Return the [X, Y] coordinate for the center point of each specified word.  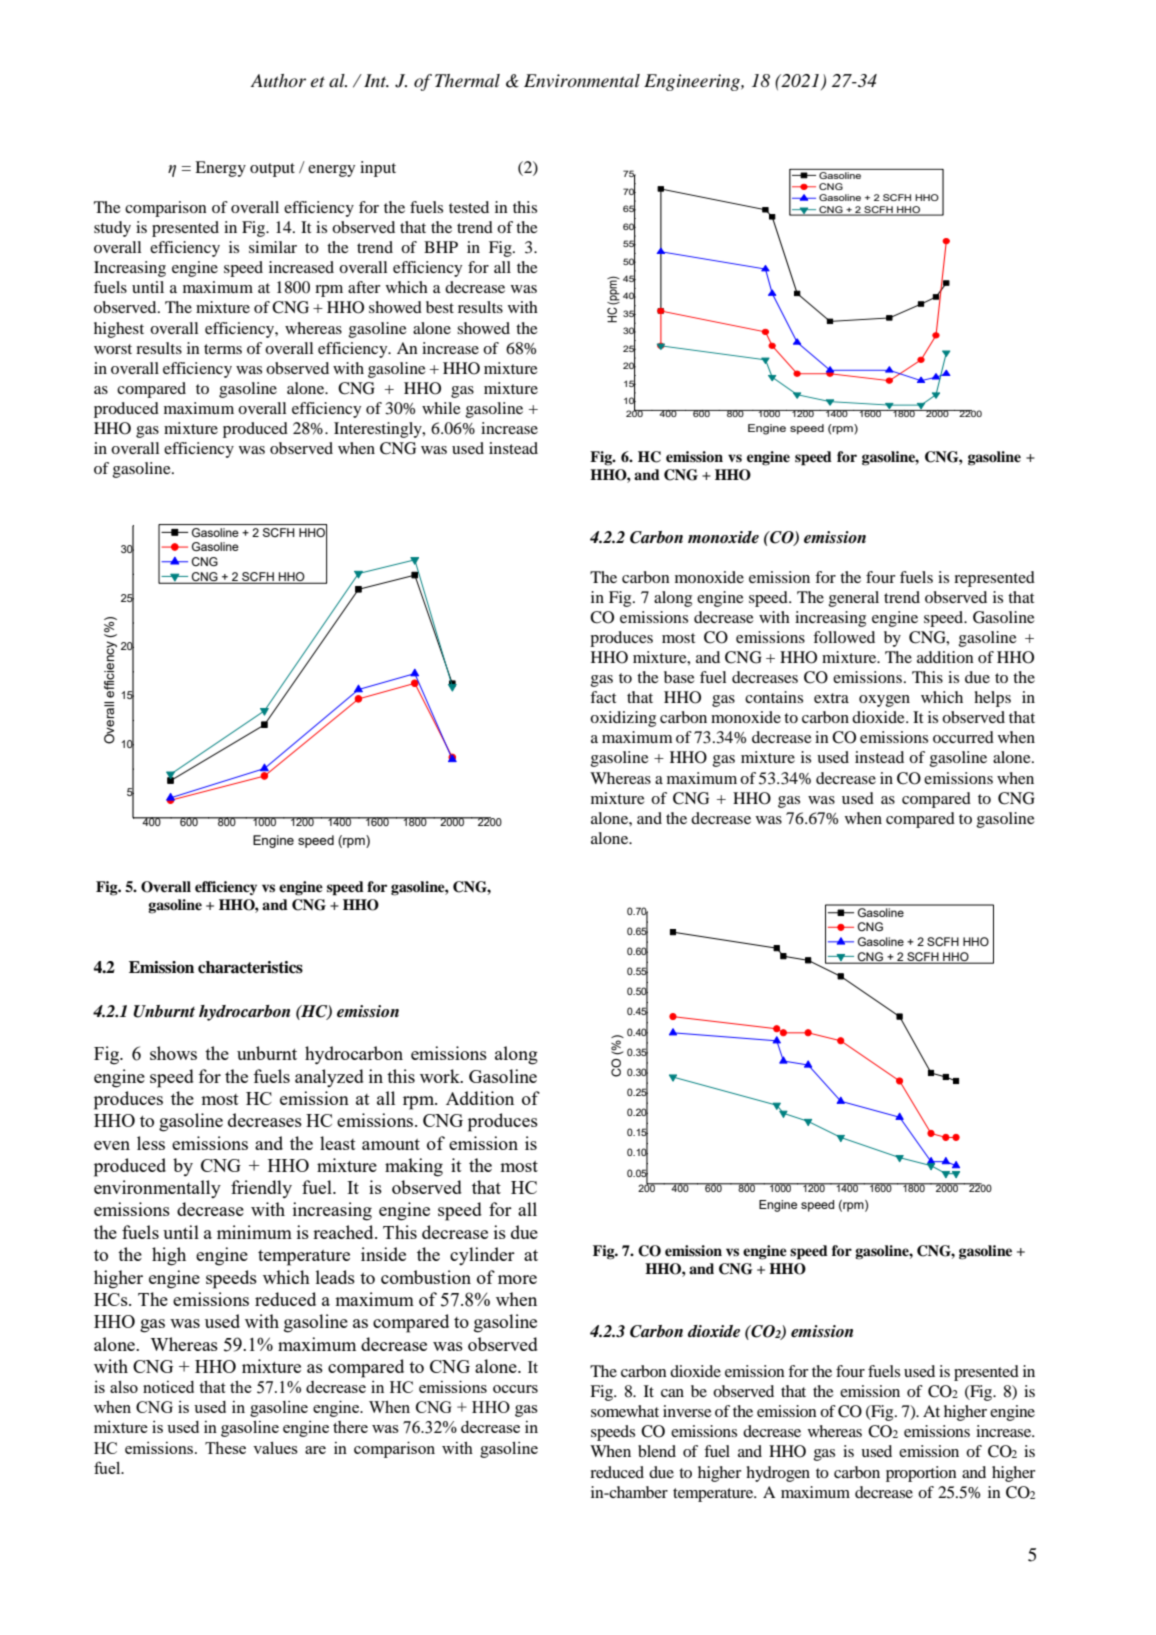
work [441, 1076]
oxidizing [623, 719]
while [441, 408]
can [672, 1393]
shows [173, 1053]
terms [223, 349]
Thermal [467, 80]
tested [469, 207]
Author [278, 81]
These [225, 1448]
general [854, 599]
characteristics [250, 967]
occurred [963, 737]
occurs [515, 1389]
